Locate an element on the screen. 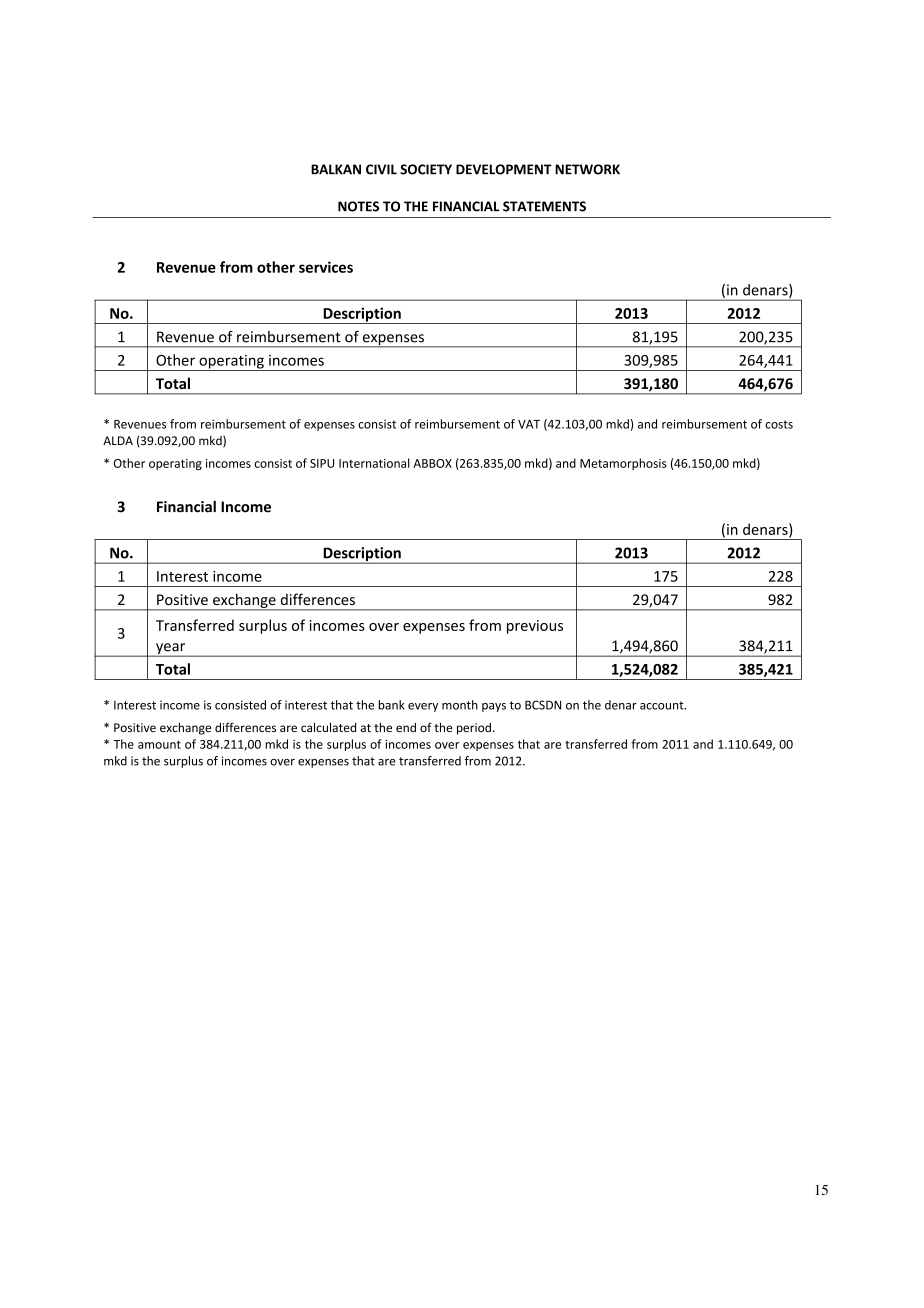 The width and height of the screenshot is (924, 1308). amount is located at coordinates (159, 744).
